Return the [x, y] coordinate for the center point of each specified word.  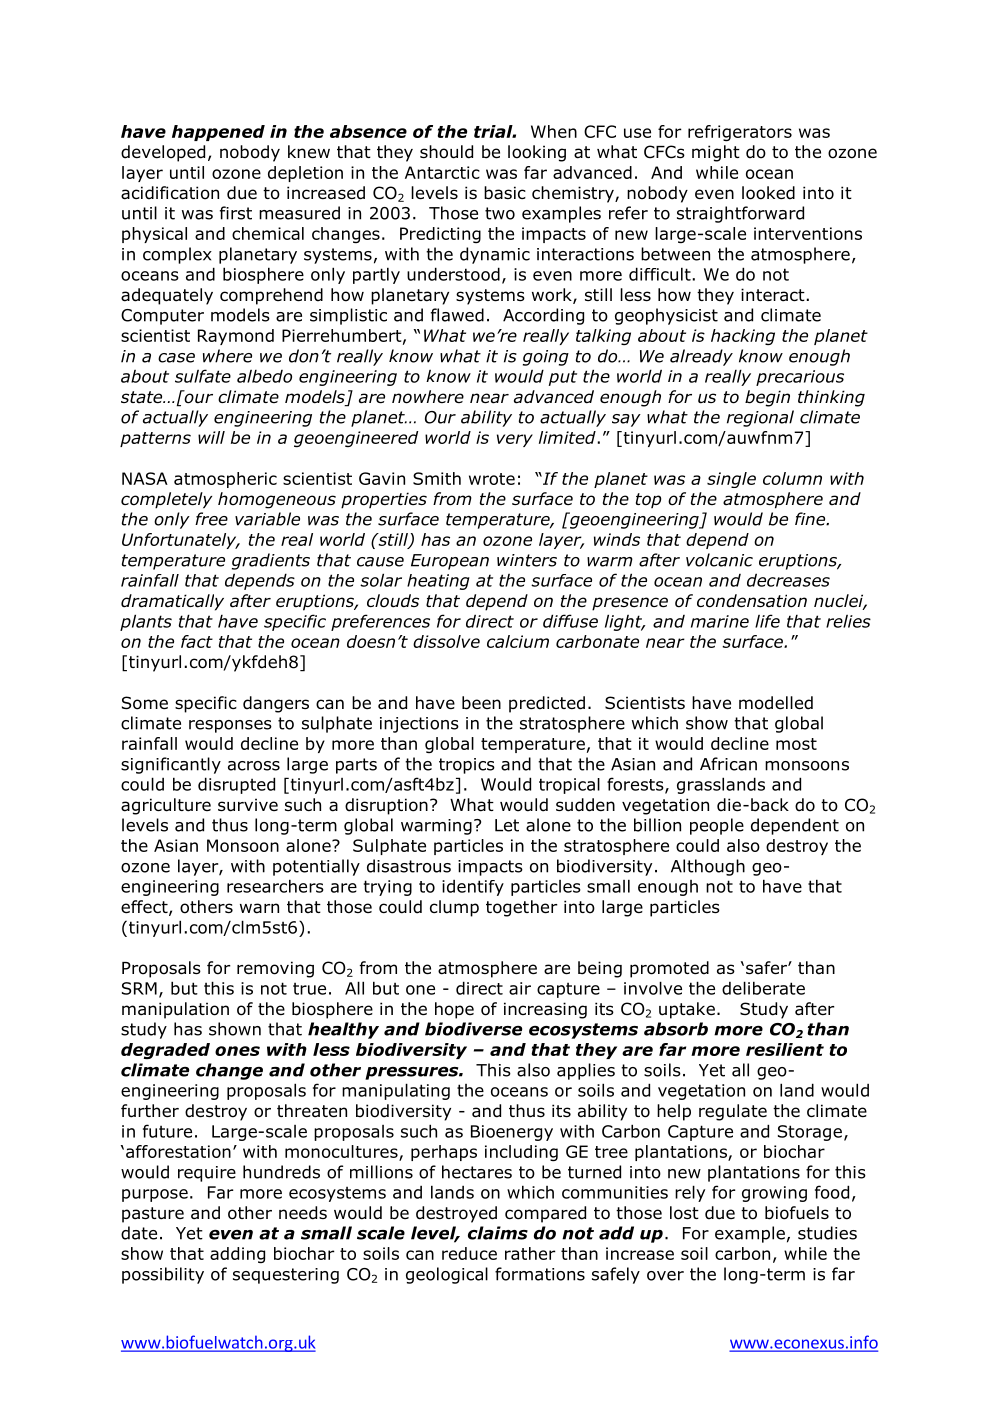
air [520, 988]
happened [218, 133]
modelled [776, 703]
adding [237, 1255]
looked [768, 193]
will [211, 437]
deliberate [763, 988]
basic [505, 193]
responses [230, 726]
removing [275, 969]
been [481, 703]
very [515, 440]
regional [760, 418]
